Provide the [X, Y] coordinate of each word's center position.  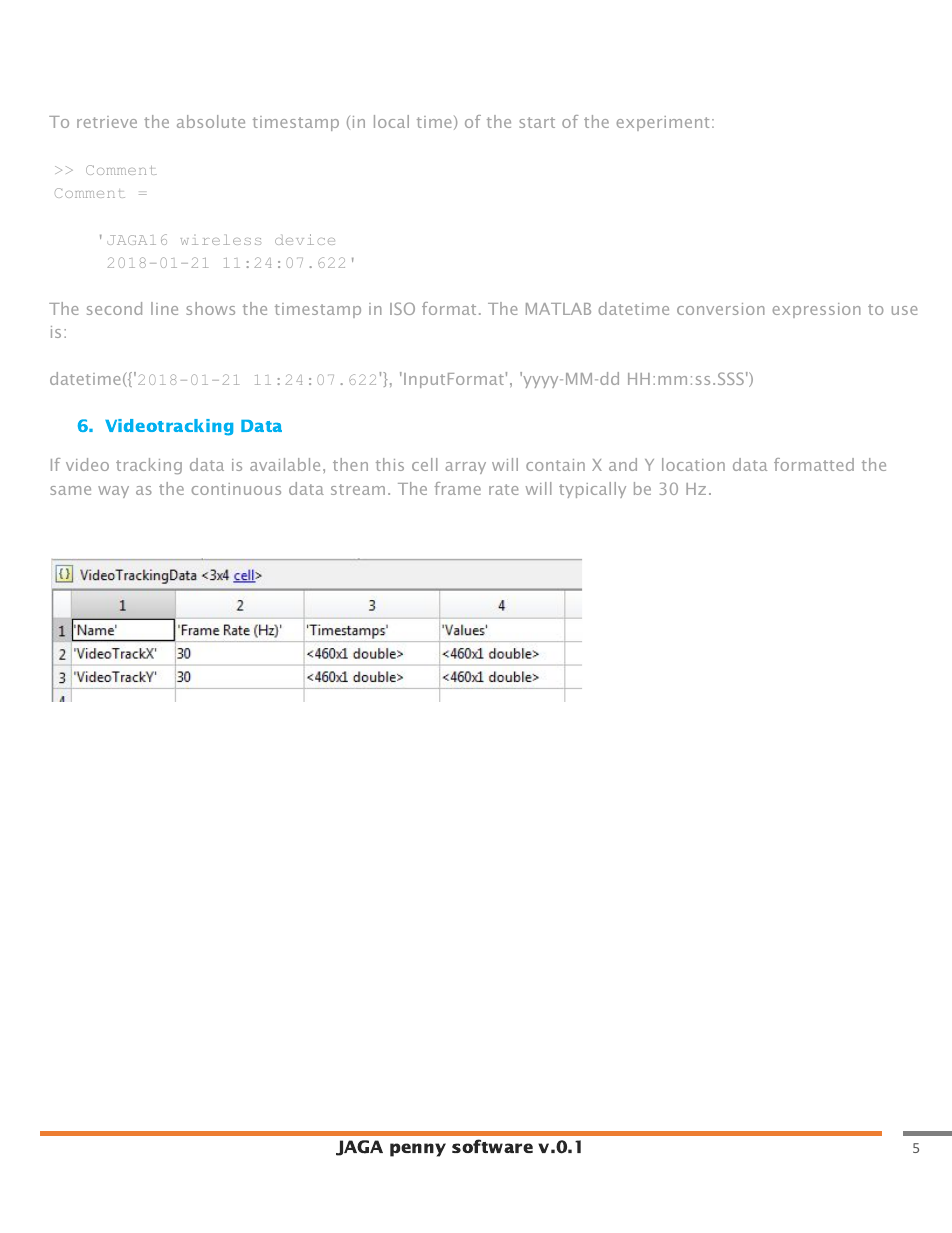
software [492, 1146]
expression [816, 310]
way [113, 492]
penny [418, 1150]
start [537, 122]
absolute [211, 121]
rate [503, 489]
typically [592, 490]
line [164, 308]
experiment [662, 123]
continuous [236, 489]
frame [457, 488]
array [465, 468]
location [693, 464]
